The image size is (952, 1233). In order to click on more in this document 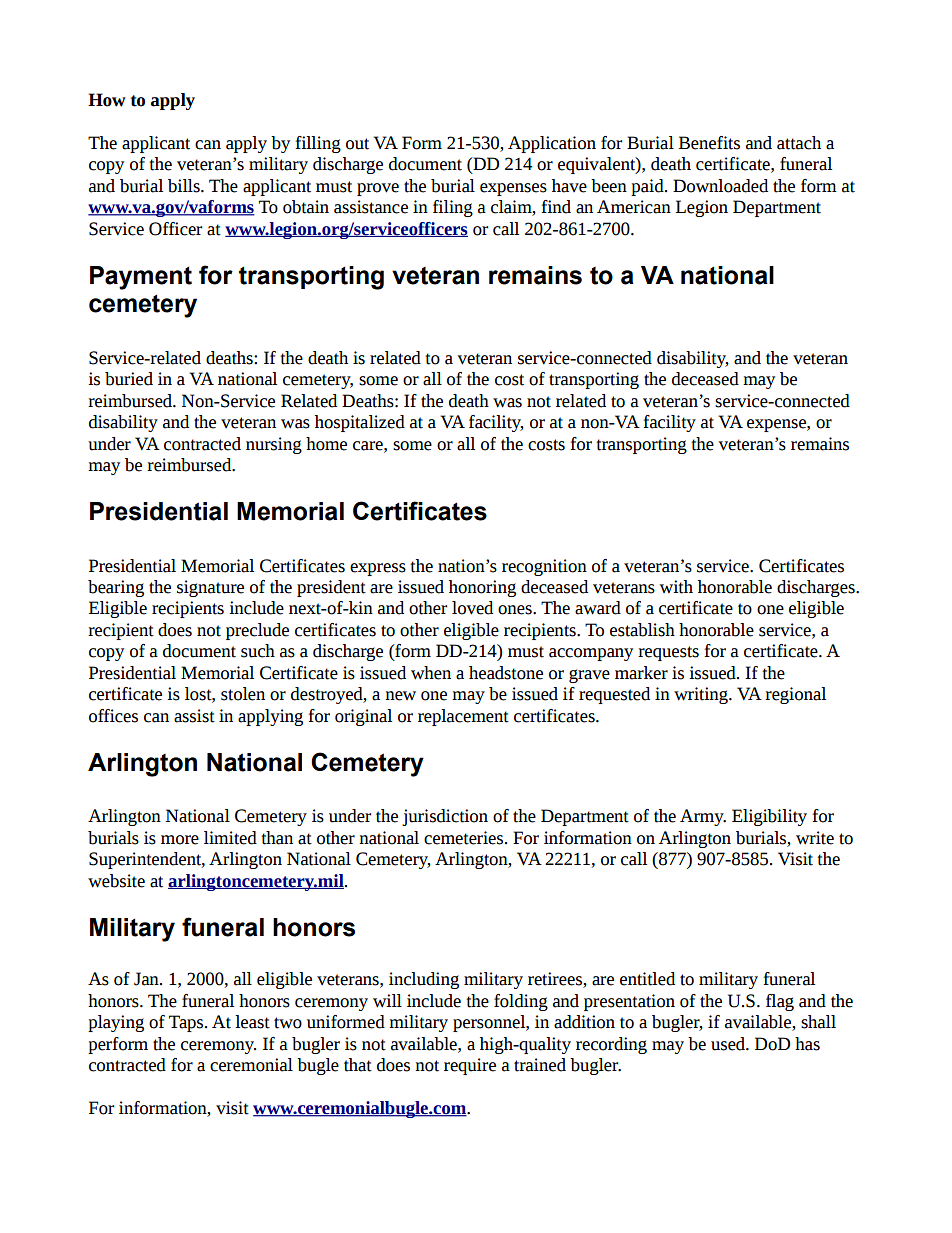, I will do `click(180, 840)`.
